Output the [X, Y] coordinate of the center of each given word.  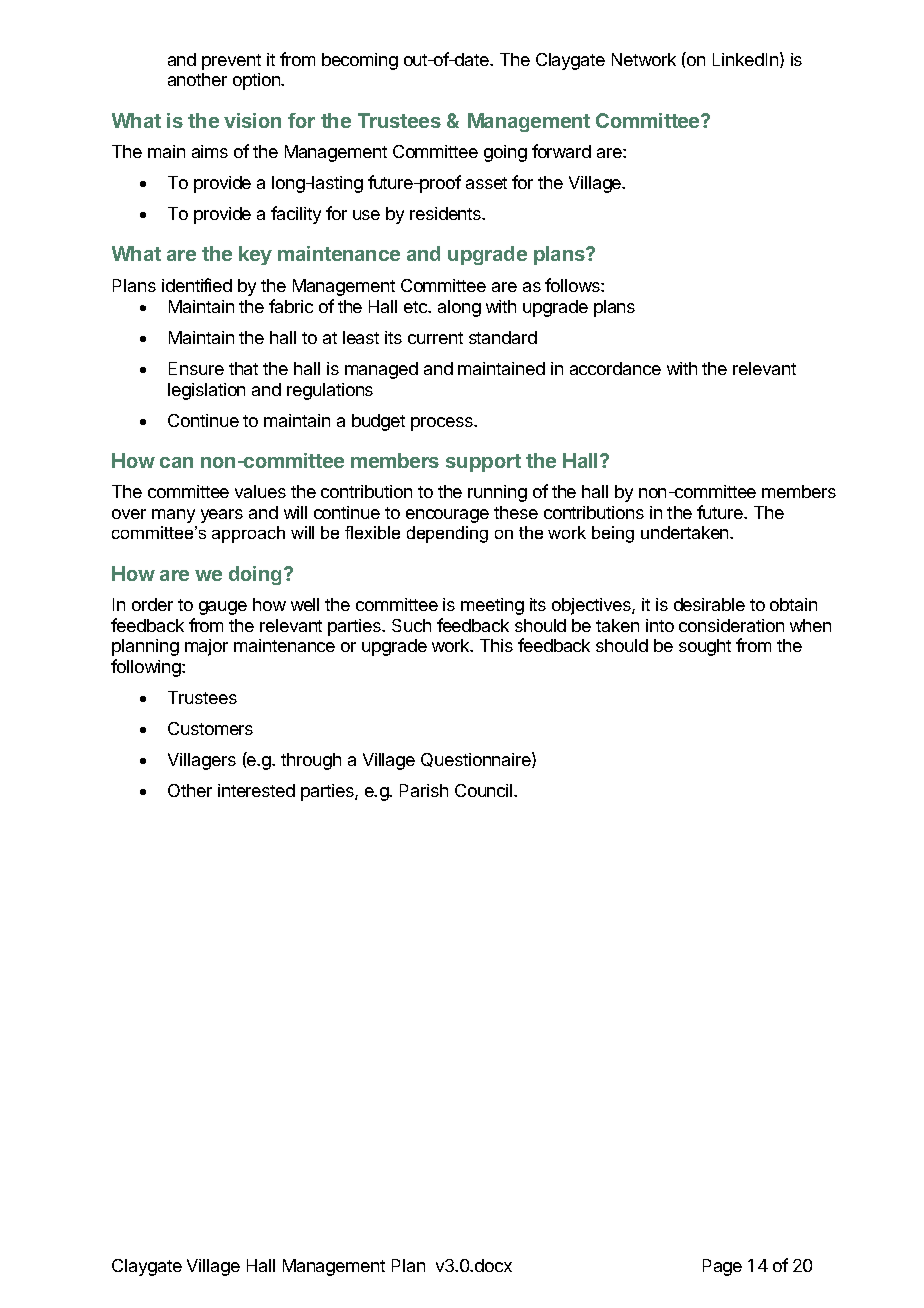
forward [561, 151]
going [505, 153]
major [206, 647]
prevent [231, 62]
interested [256, 790]
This [496, 645]
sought [705, 647]
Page [722, 1267]
